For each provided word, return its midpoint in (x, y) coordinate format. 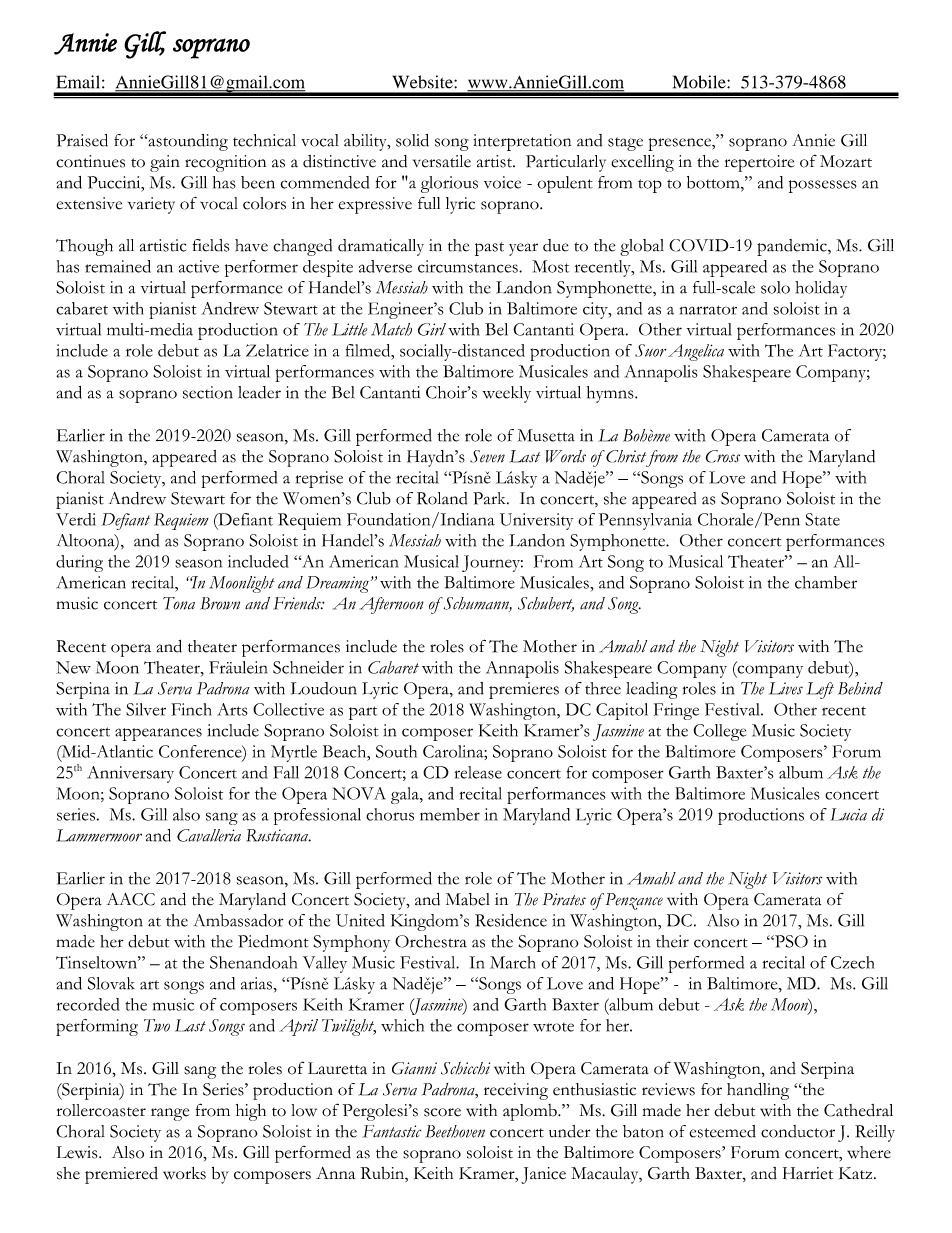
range (170, 1114)
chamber (826, 582)
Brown (220, 603)
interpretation (522, 142)
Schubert (546, 604)
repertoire (759, 163)
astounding (187, 142)
